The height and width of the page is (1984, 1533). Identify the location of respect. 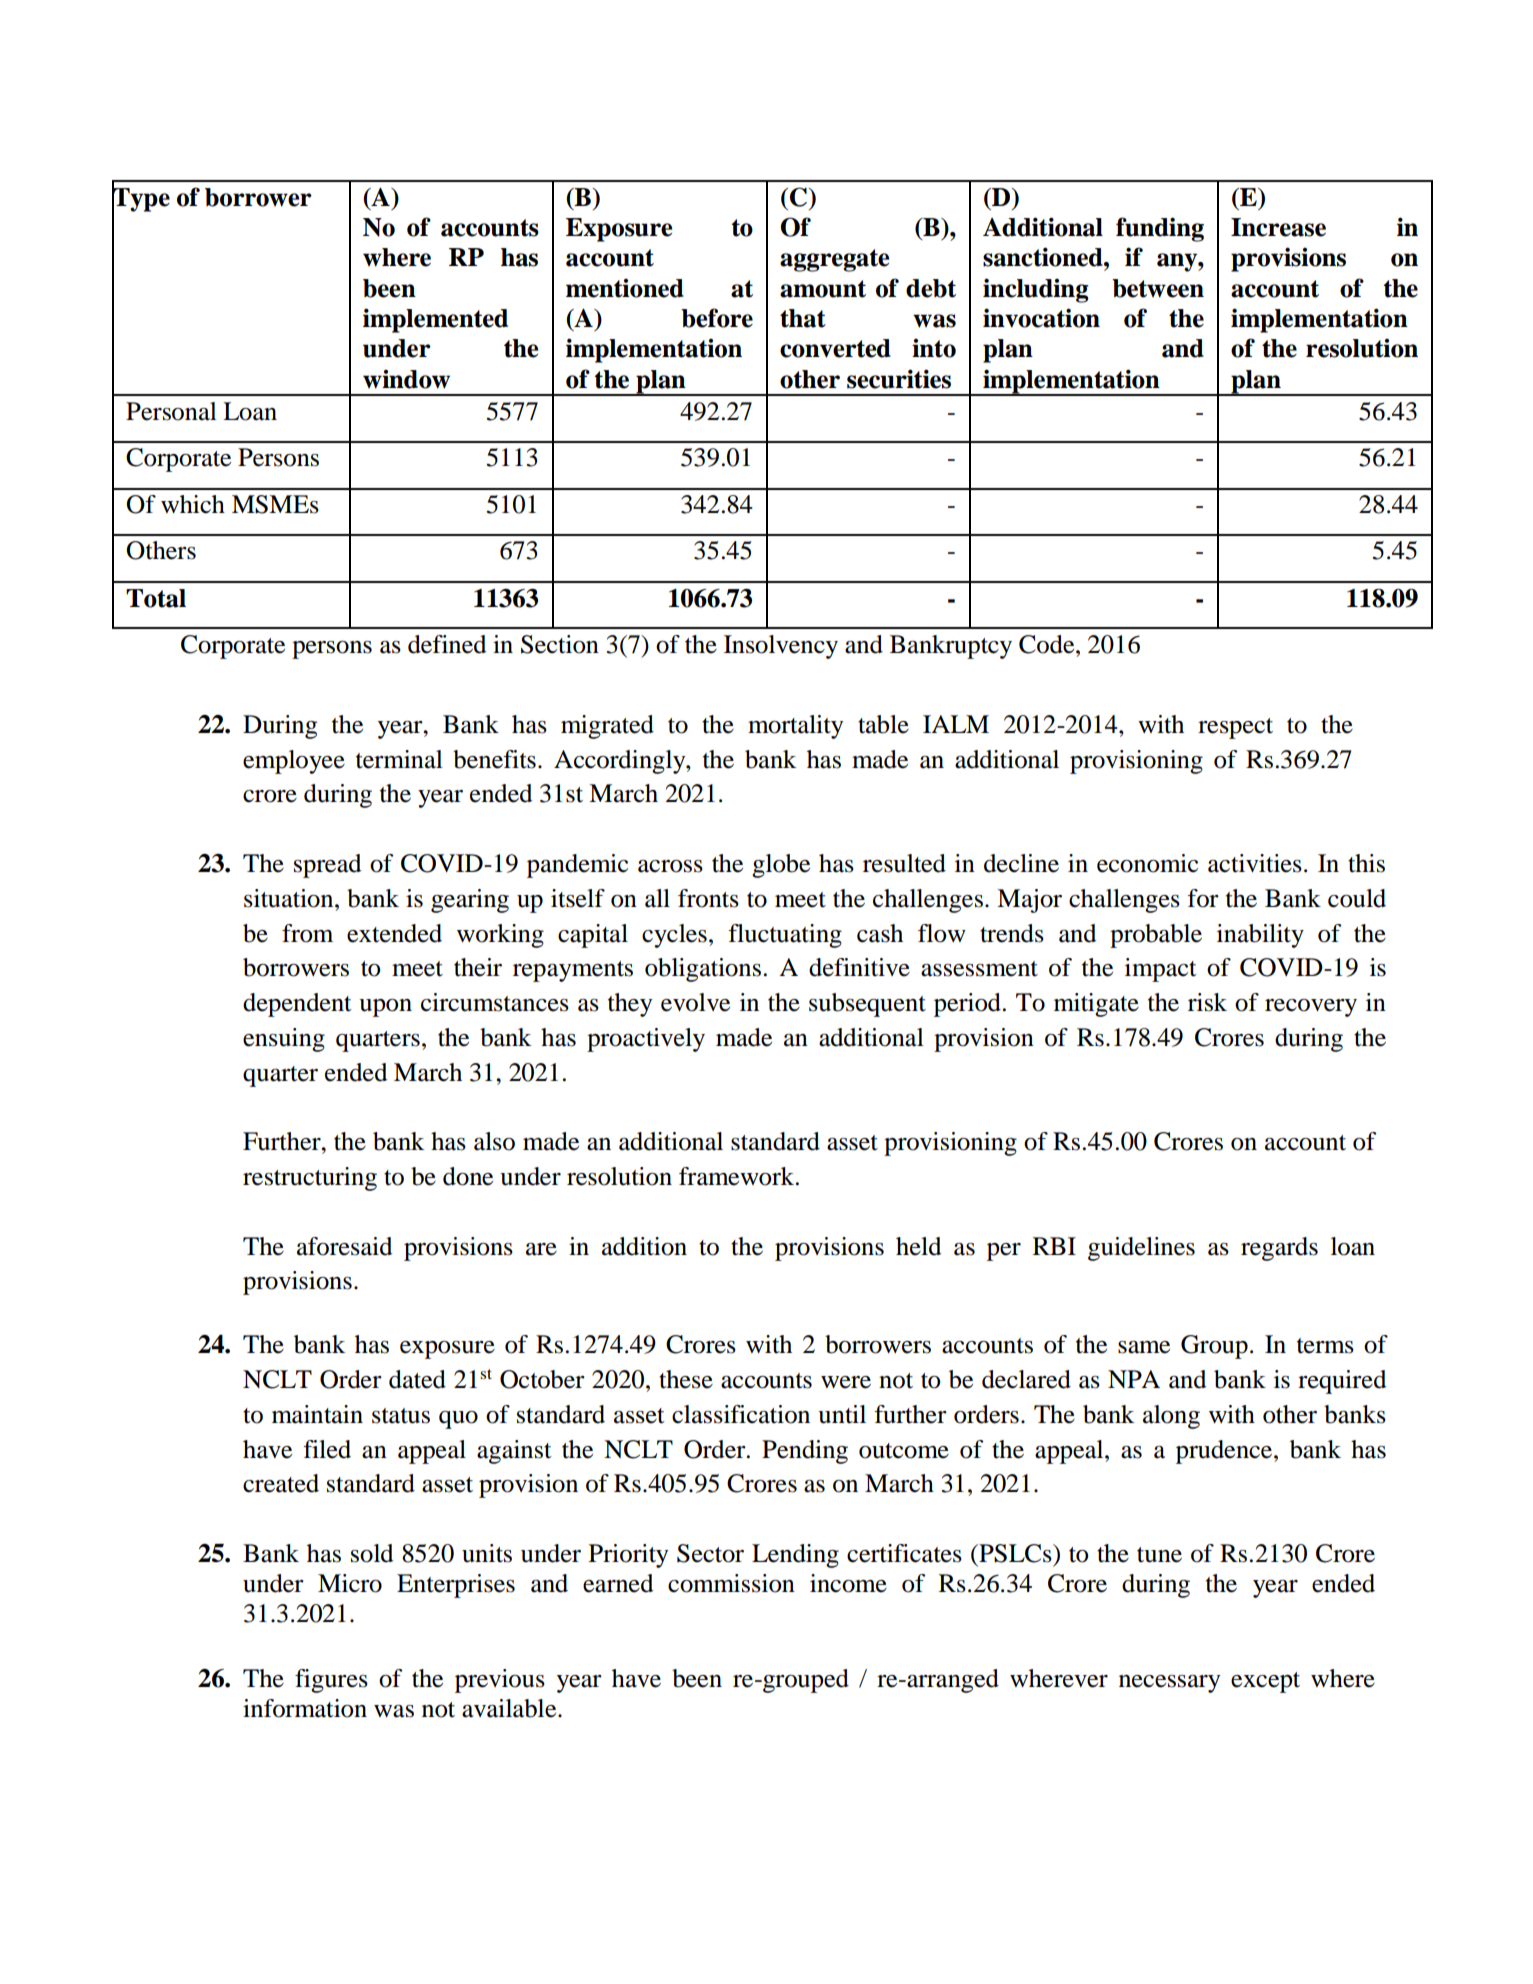
(1235, 728).
